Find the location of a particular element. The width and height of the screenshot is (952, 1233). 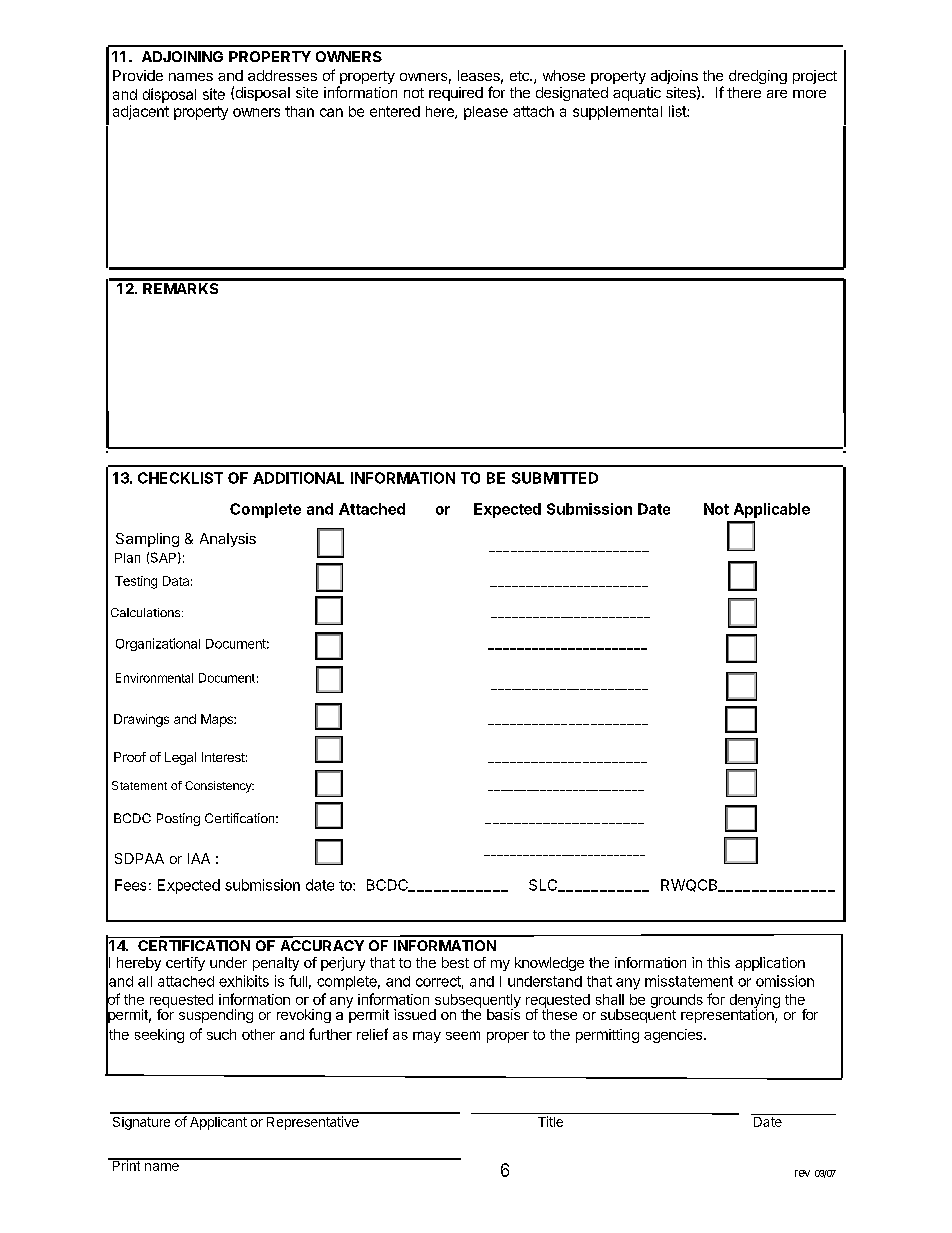

IAA is located at coordinates (199, 858).
